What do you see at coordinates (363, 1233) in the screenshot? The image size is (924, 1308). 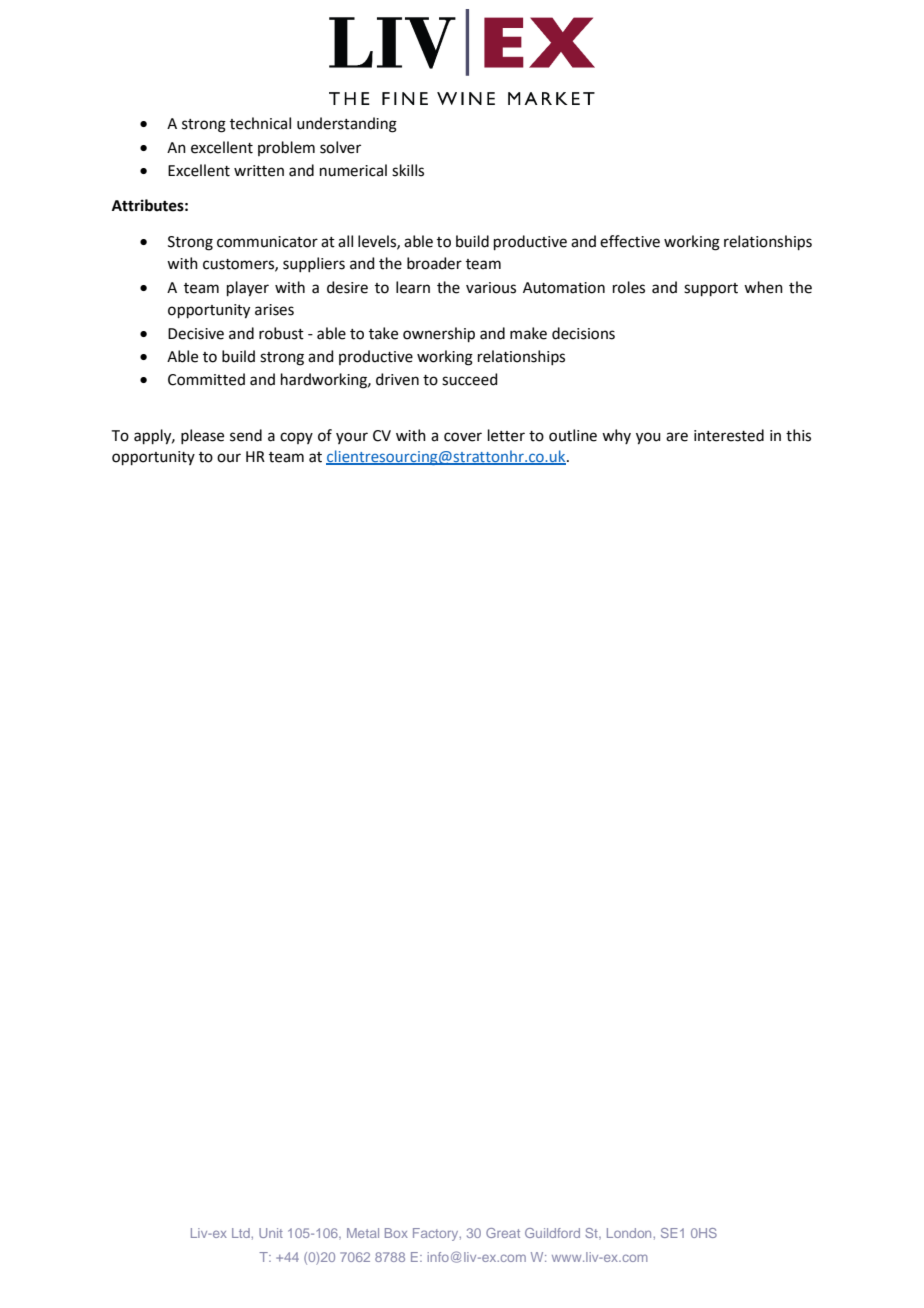 I see `Metal` at bounding box center [363, 1233].
